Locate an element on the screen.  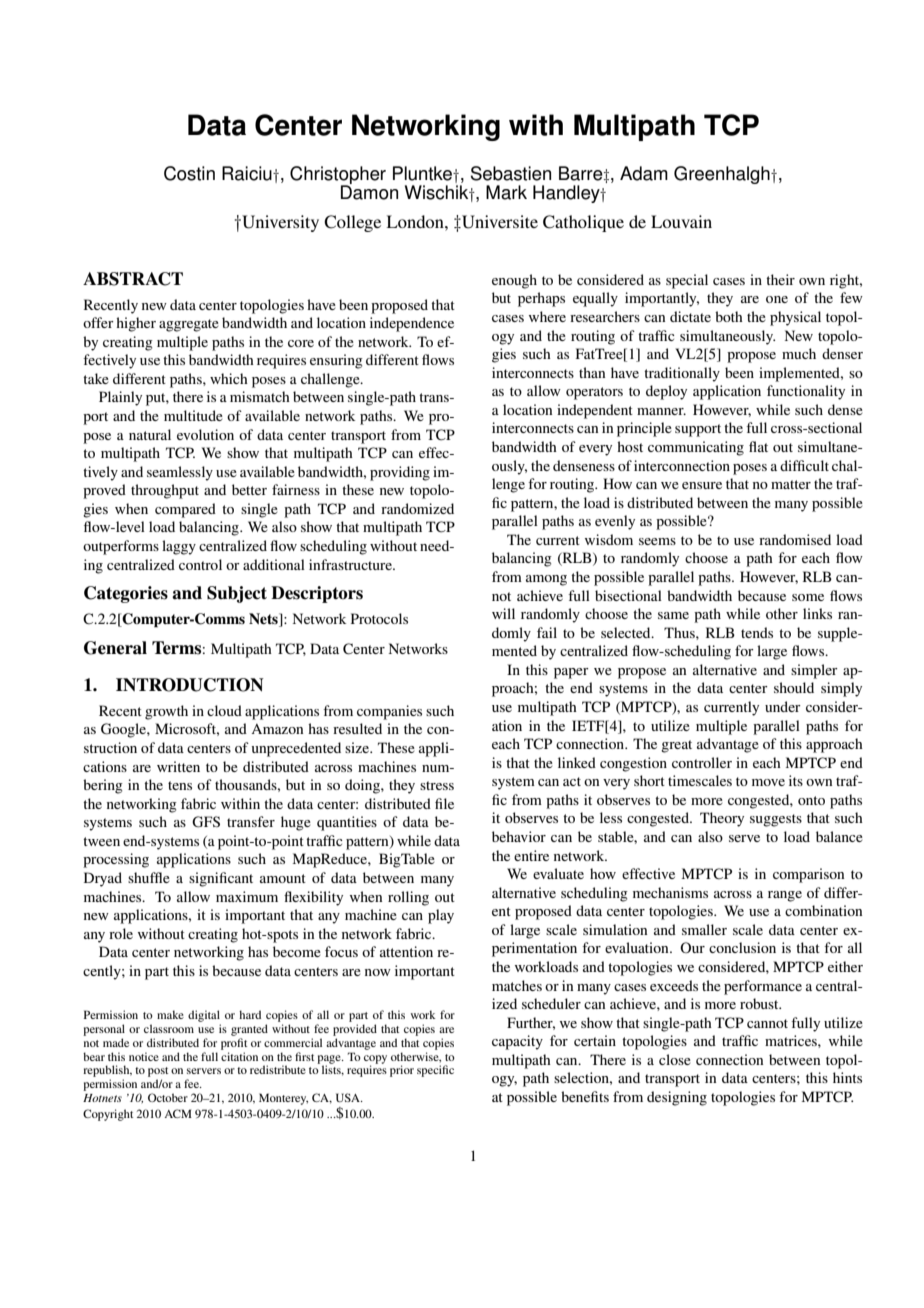
multitude is located at coordinates (193, 415).
